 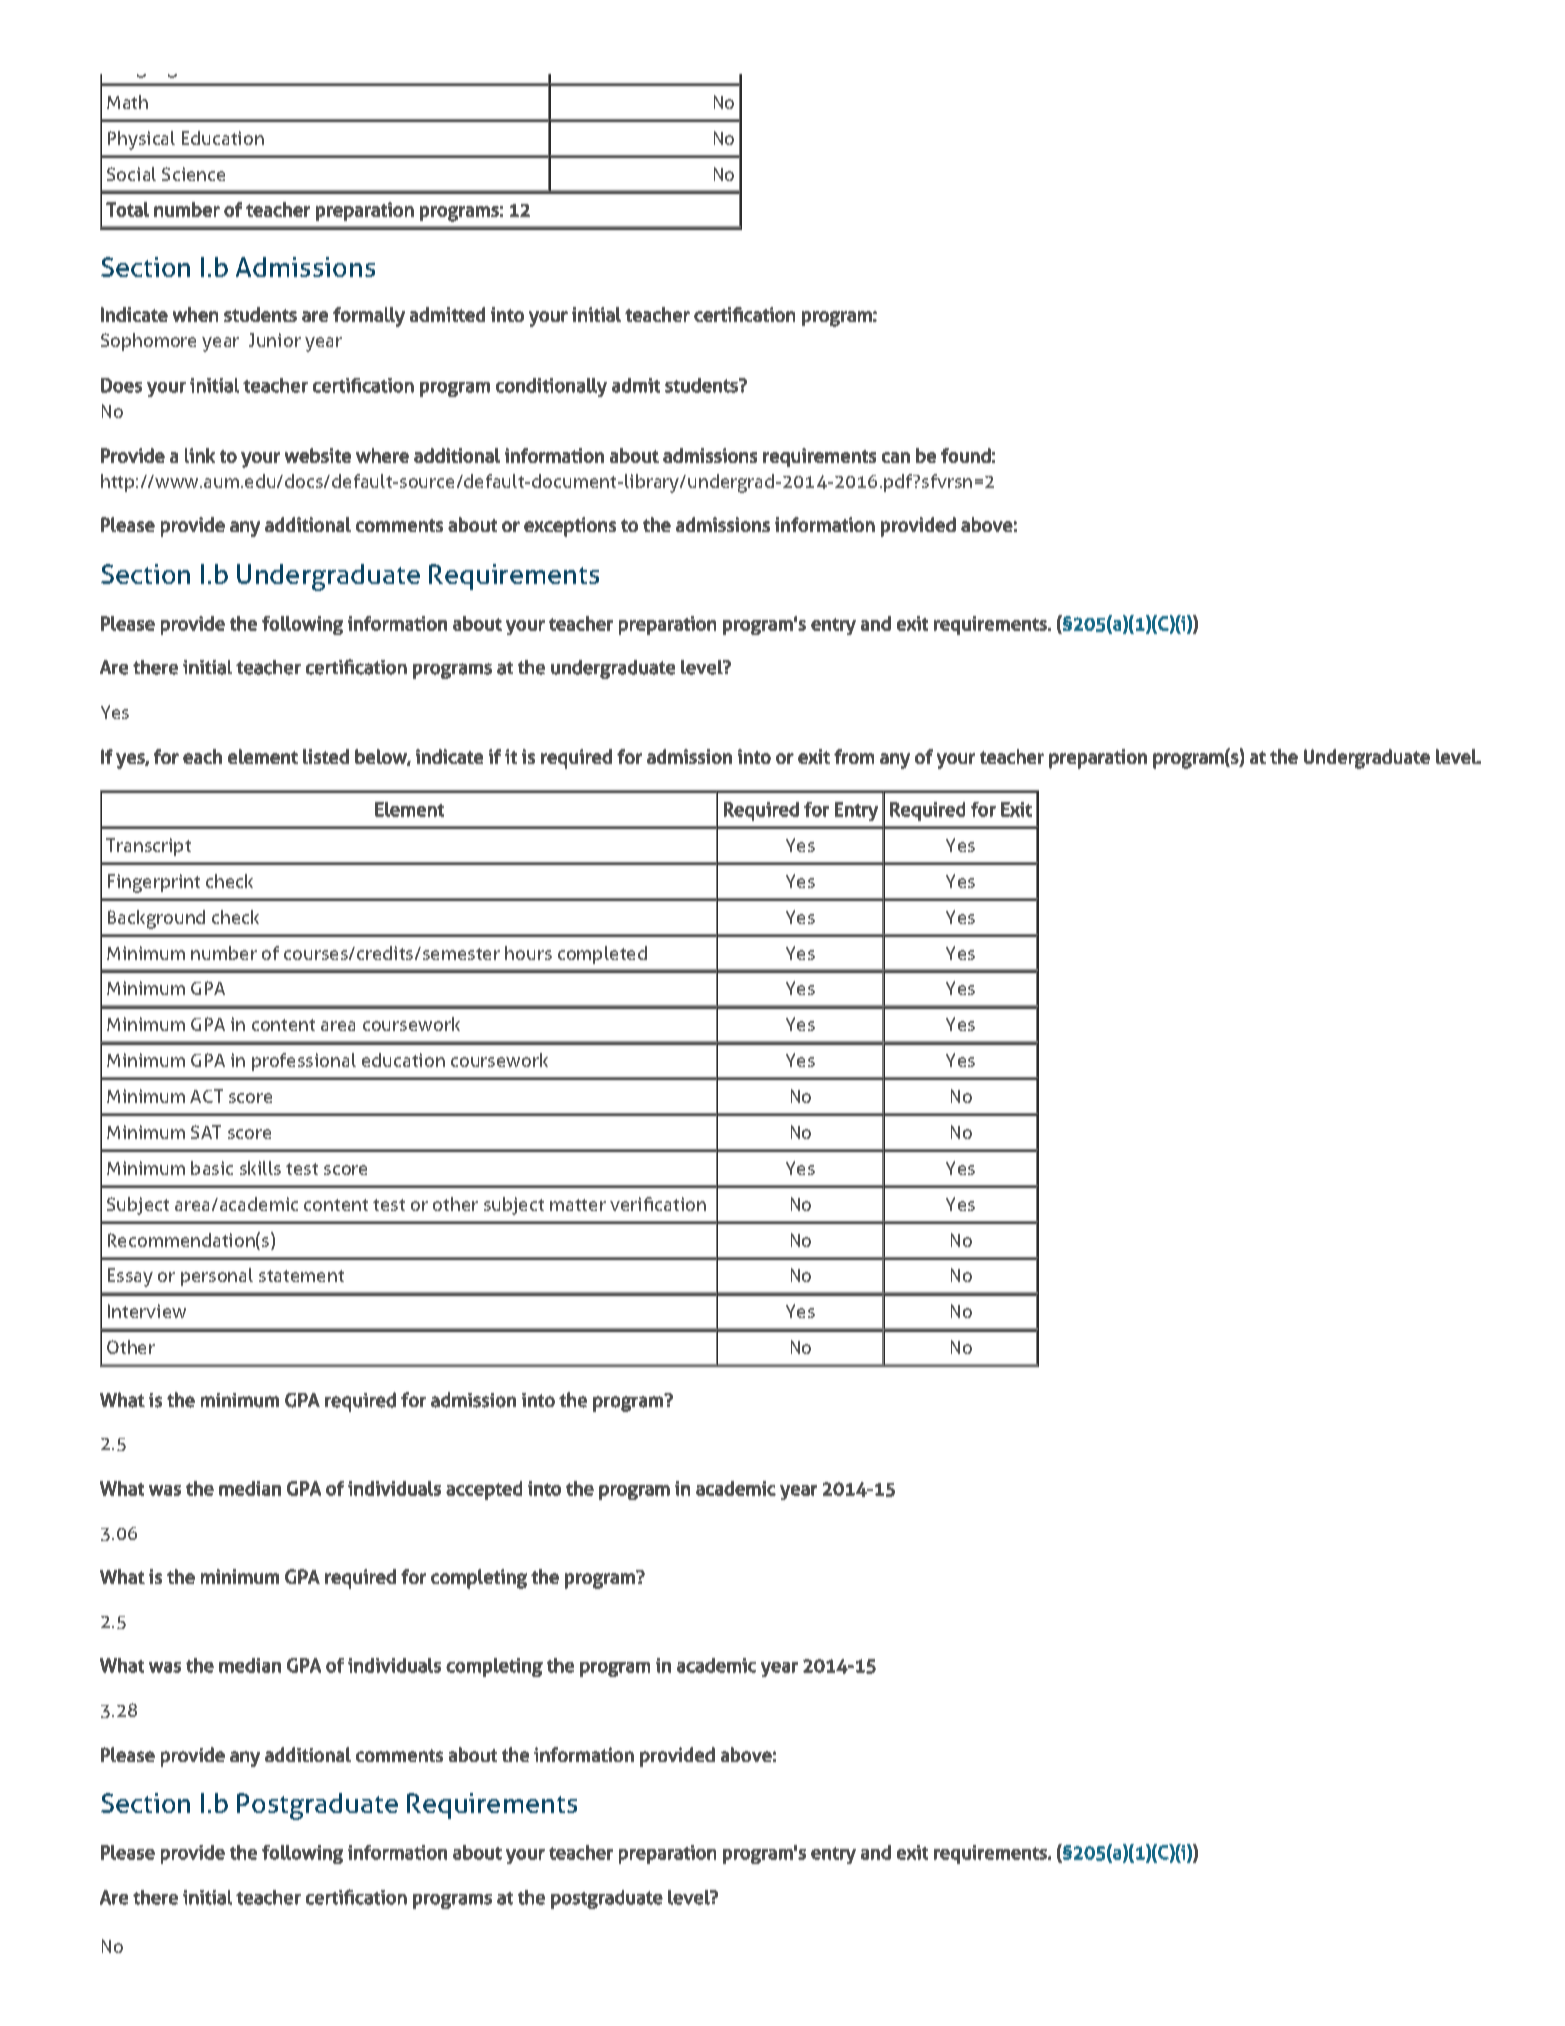 What do you see at coordinates (147, 1311) in the screenshot?
I see `Interview` at bounding box center [147, 1311].
